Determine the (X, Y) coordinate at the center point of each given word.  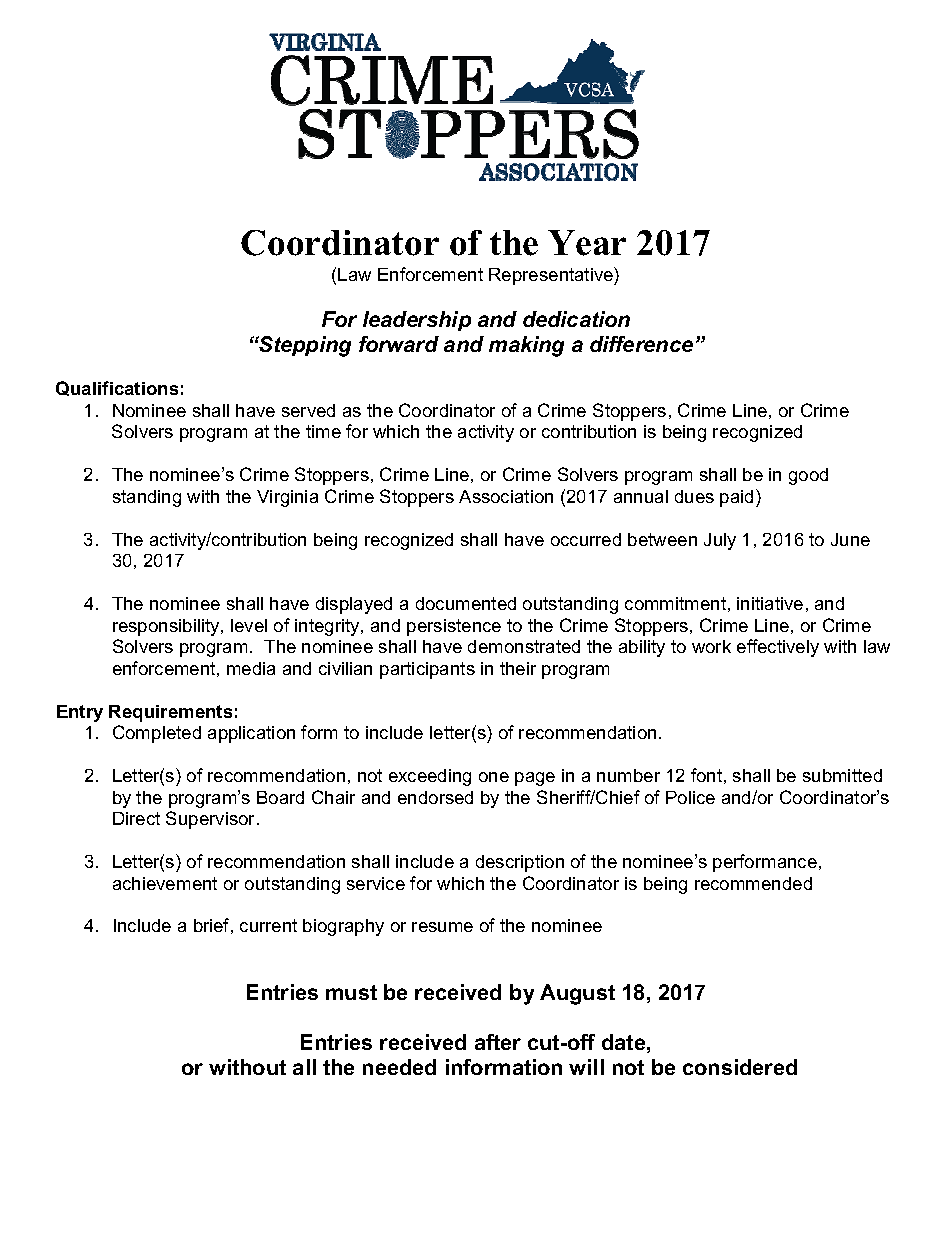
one (494, 777)
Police (690, 797)
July (720, 541)
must (351, 992)
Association (506, 496)
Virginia (287, 498)
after (498, 1042)
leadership (417, 321)
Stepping (304, 346)
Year (587, 243)
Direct (136, 818)
